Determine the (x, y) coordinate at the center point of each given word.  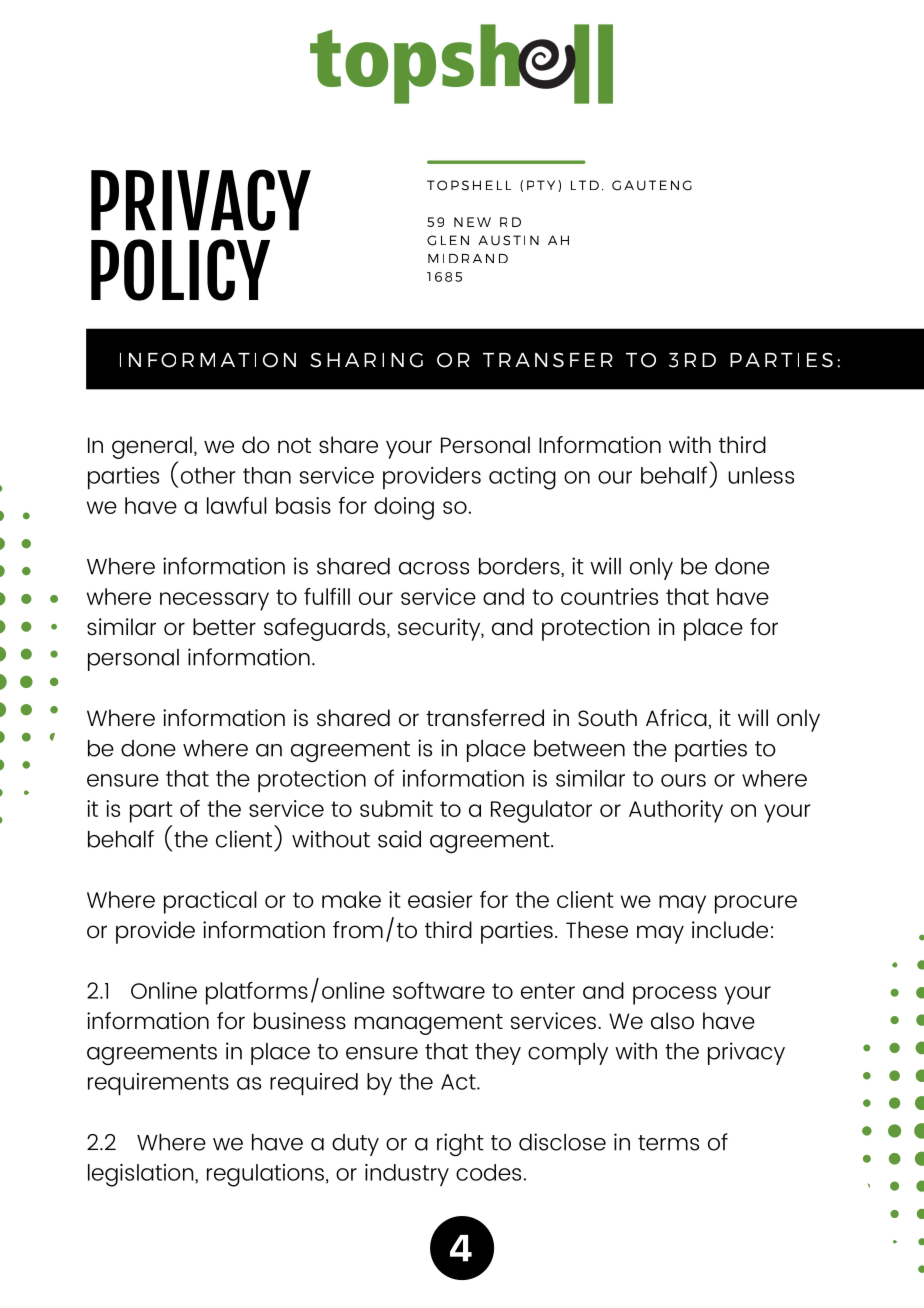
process (675, 995)
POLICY (180, 270)
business (300, 1021)
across (434, 568)
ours (683, 780)
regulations (265, 1175)
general (152, 449)
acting (522, 478)
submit (396, 808)
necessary (214, 601)
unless (761, 475)
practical (210, 902)
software (439, 990)
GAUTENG (652, 185)
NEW (472, 222)
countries (609, 596)
